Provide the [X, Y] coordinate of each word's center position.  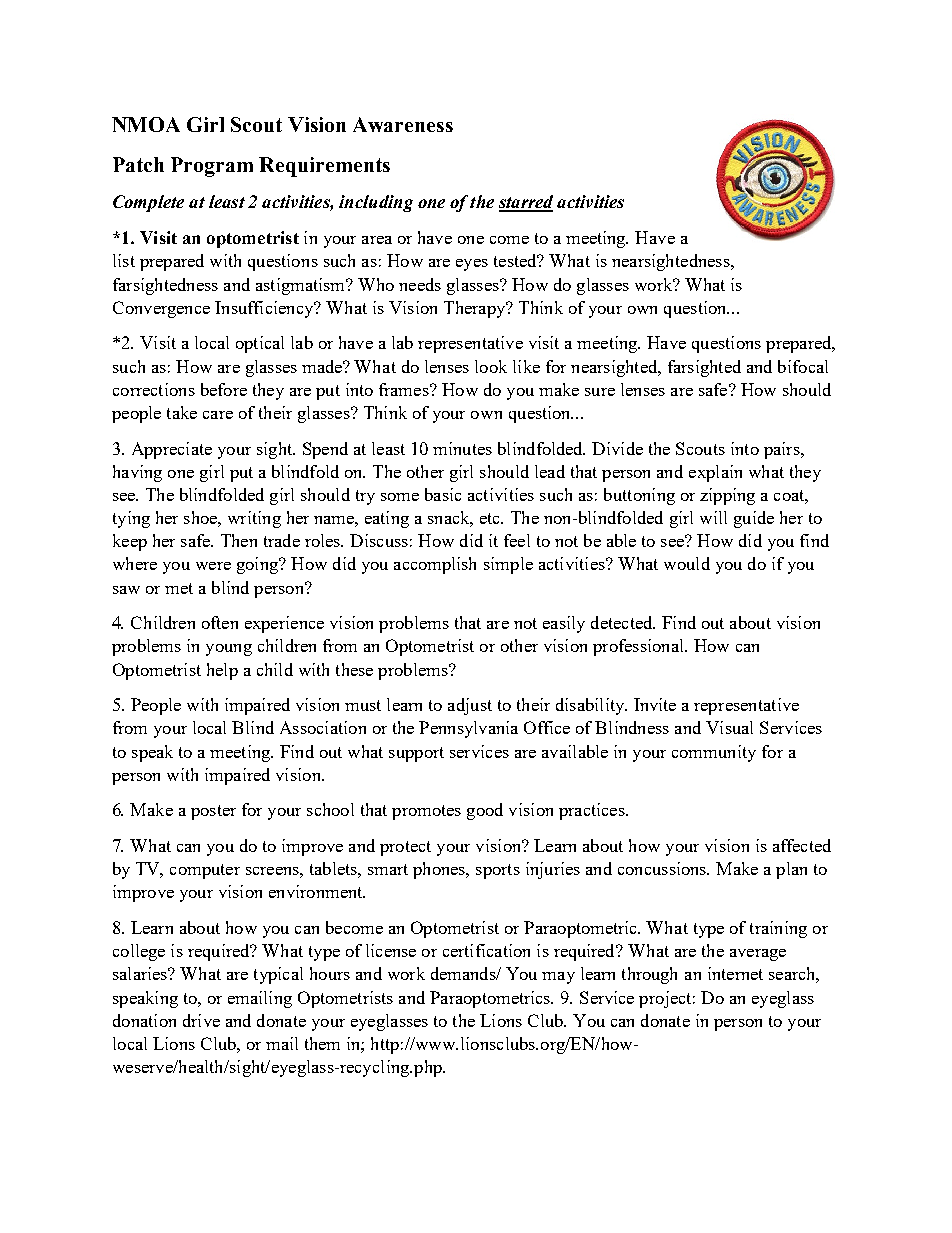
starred [526, 203]
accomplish [435, 565]
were [213, 566]
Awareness [403, 124]
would [687, 563]
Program [212, 167]
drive [201, 1020]
